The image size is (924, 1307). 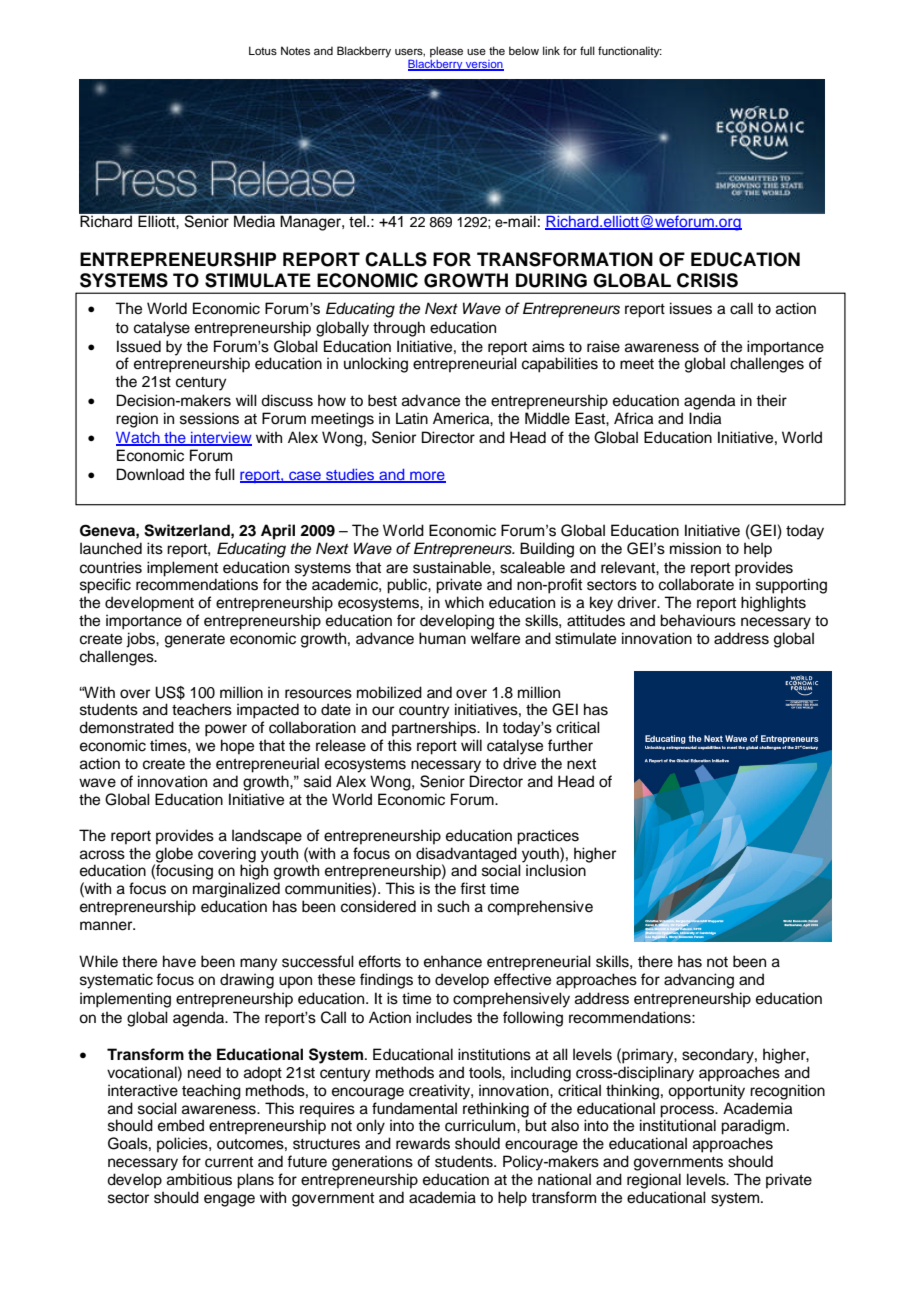 I want to click on advancing, so click(x=699, y=981).
